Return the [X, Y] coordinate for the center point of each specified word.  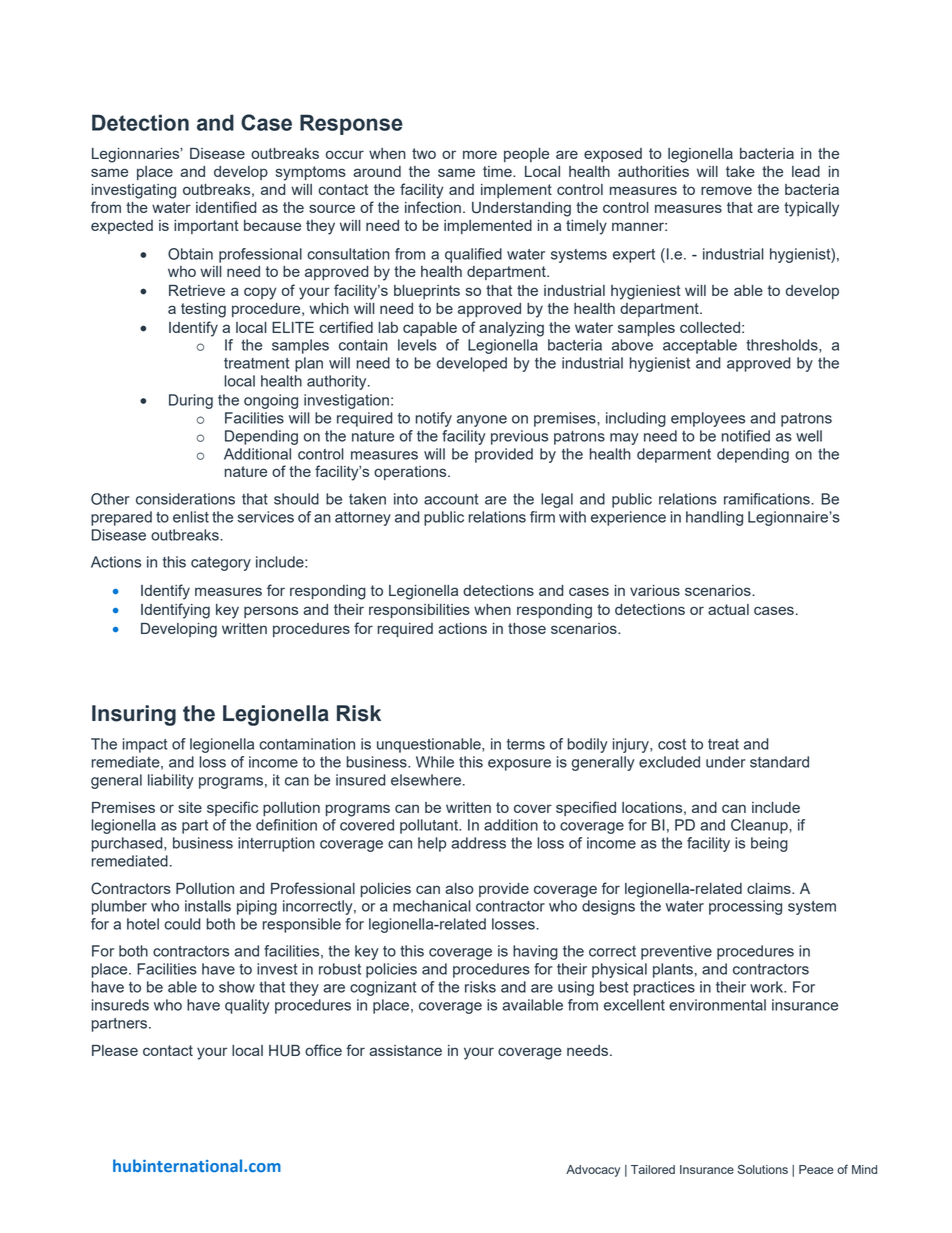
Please [115, 1050]
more [480, 154]
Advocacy [593, 1171]
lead [806, 171]
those [527, 628]
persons [271, 612]
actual [728, 609]
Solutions [762, 1169]
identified [226, 207]
